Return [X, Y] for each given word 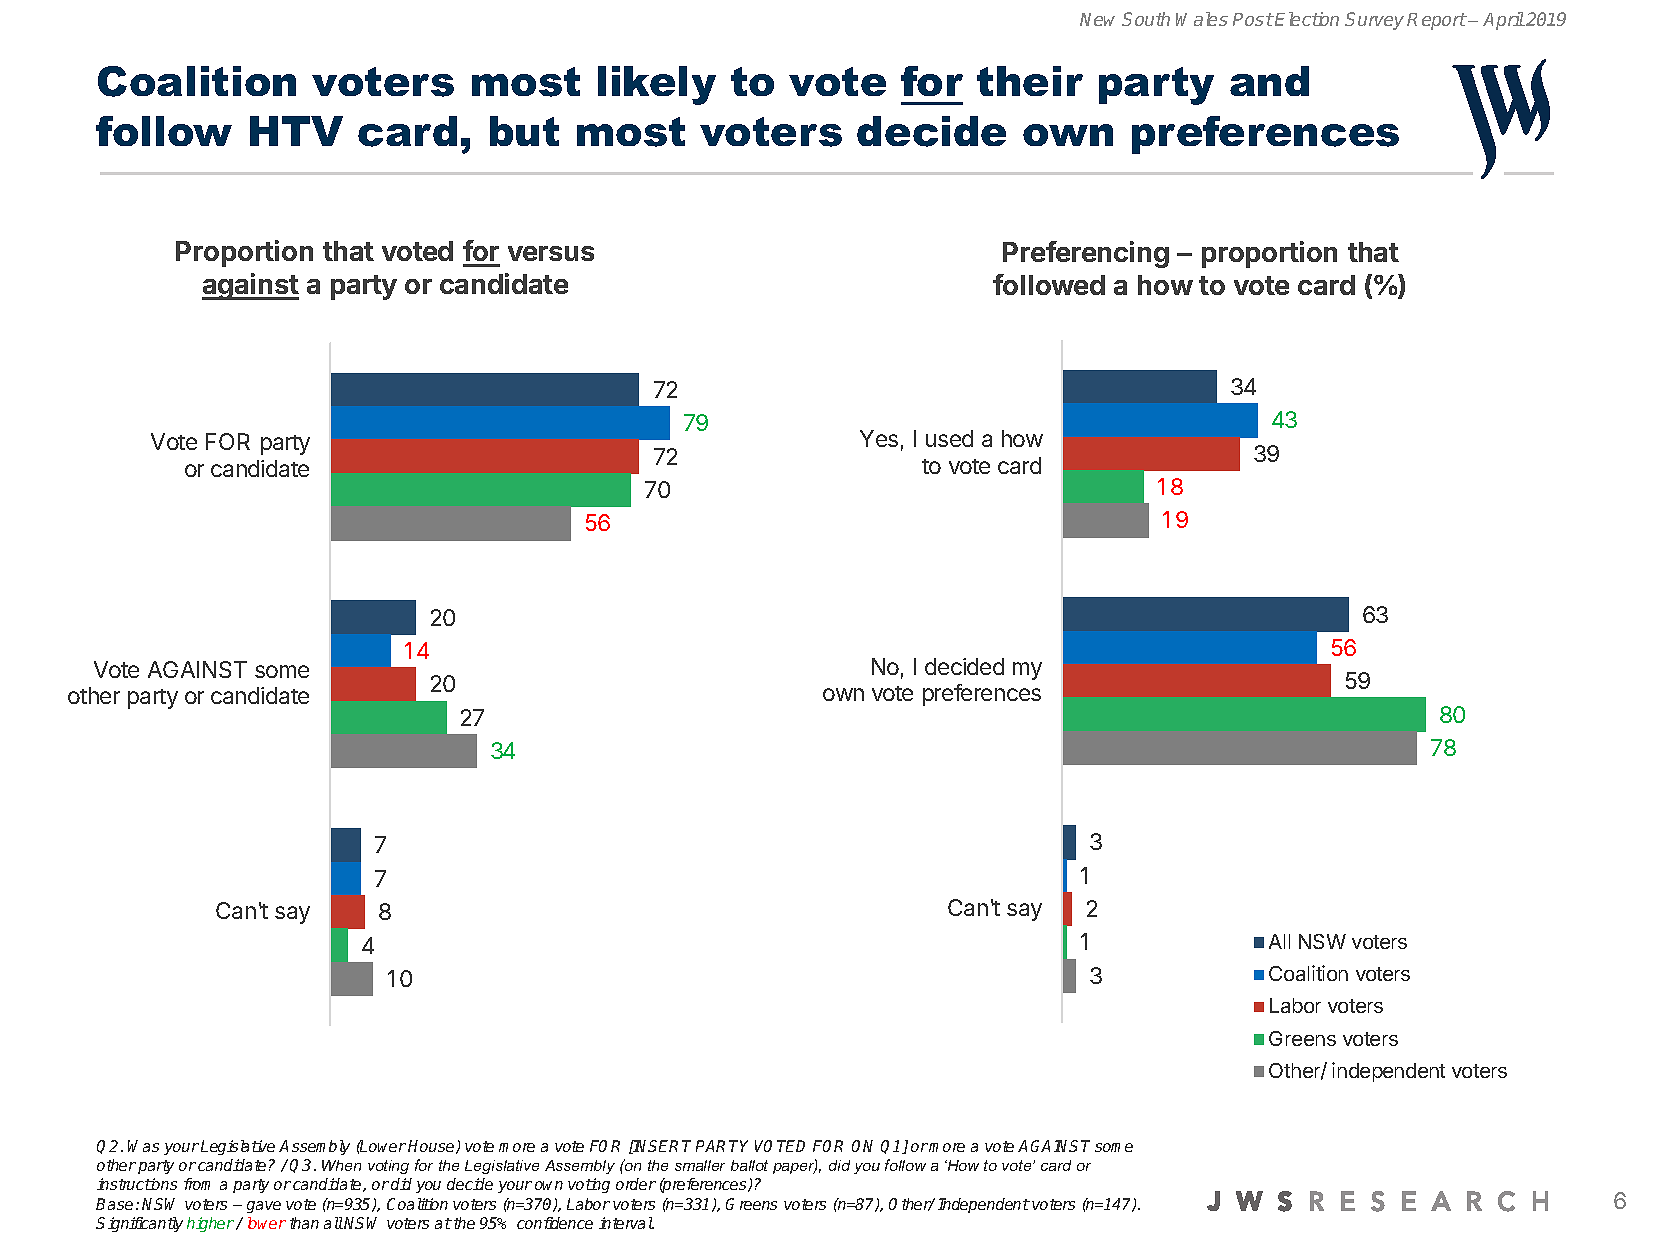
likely [657, 85]
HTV [296, 131]
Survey [1374, 21]
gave [264, 1207]
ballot [749, 1165]
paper [795, 1167]
